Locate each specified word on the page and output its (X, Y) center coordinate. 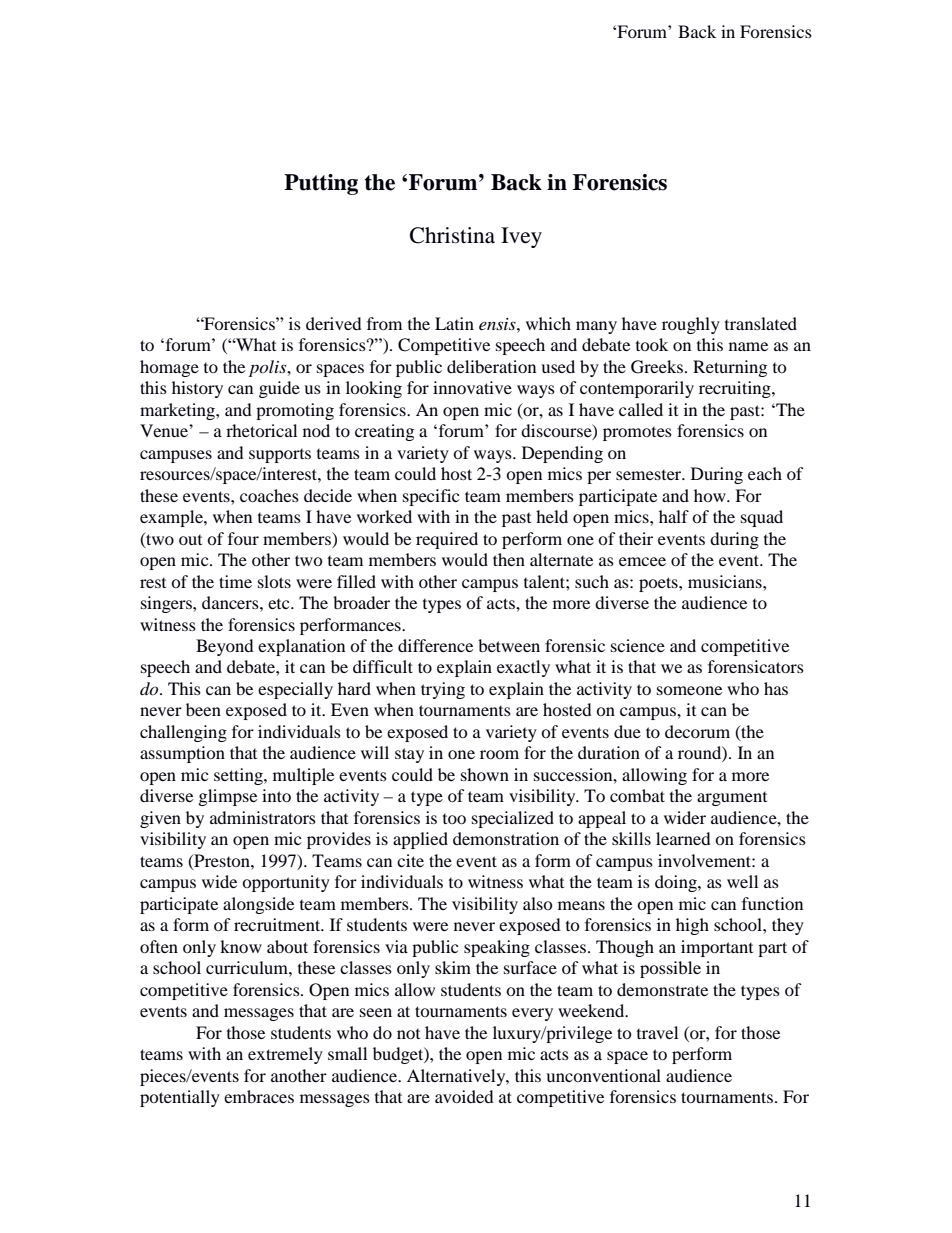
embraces (259, 1096)
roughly (691, 325)
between (509, 645)
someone (689, 690)
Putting (321, 184)
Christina (452, 235)
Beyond (225, 647)
